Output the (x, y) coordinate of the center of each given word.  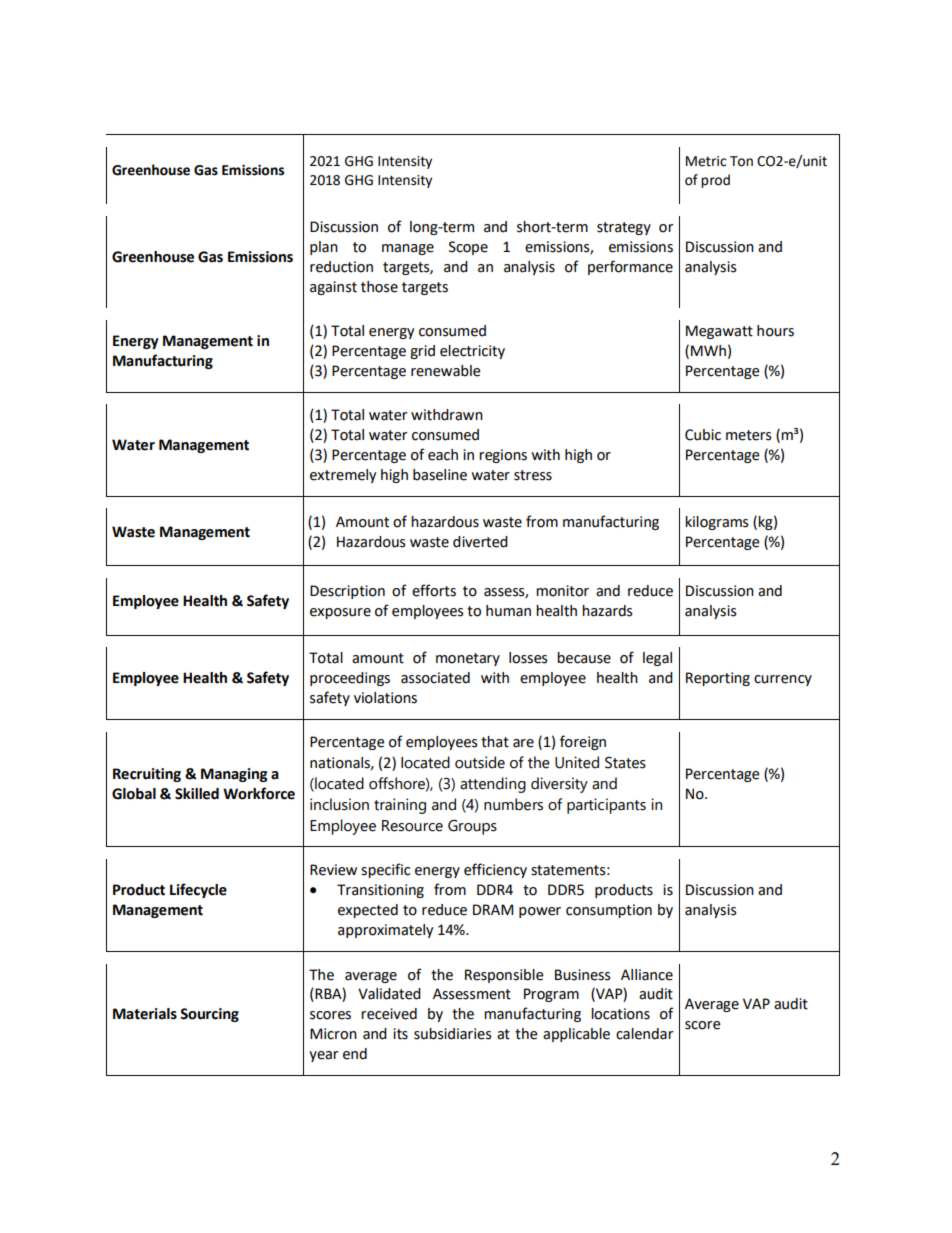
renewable (446, 371)
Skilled (197, 794)
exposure (340, 613)
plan (324, 248)
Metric (706, 161)
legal (657, 659)
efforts (434, 590)
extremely (343, 476)
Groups (472, 827)
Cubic (703, 435)
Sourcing (209, 1015)
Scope (468, 248)
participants (606, 806)
